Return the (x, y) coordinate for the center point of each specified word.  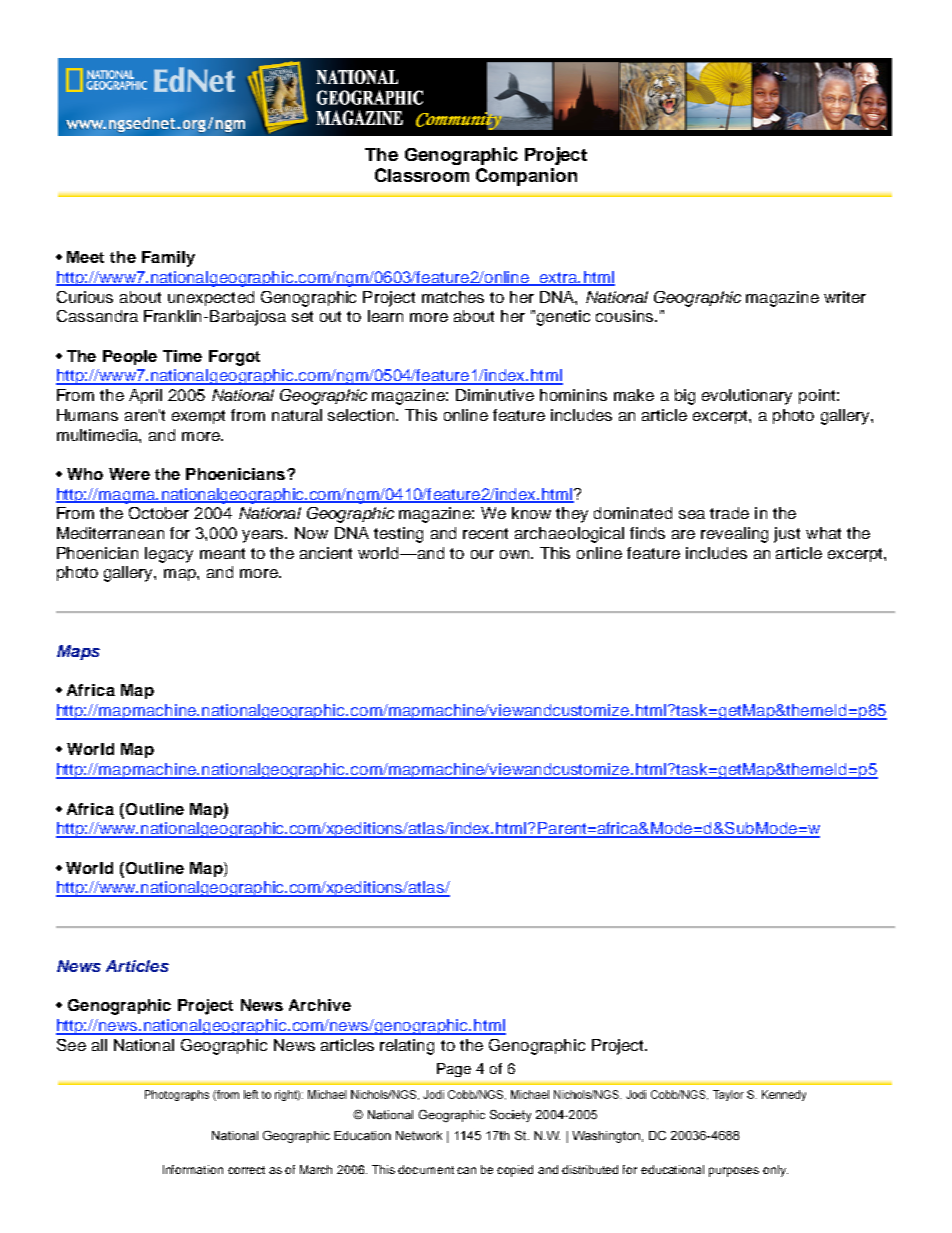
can (466, 1170)
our (482, 554)
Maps (78, 652)
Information (193, 1169)
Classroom (422, 175)
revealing (734, 535)
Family (168, 259)
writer (845, 297)
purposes (734, 1172)
